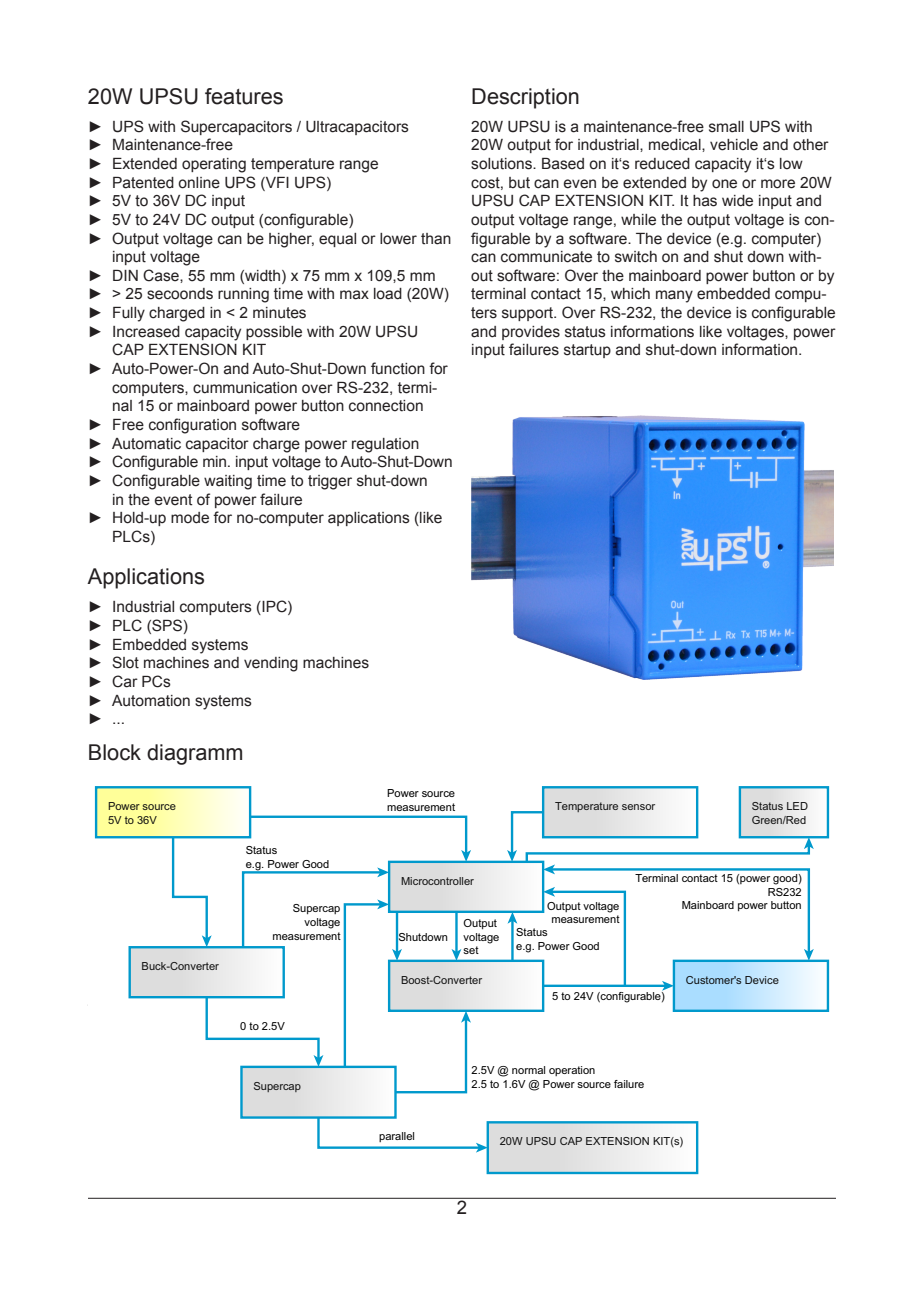 This document has height=1308, width=924. Describe the element at coordinates (797, 806) in the document. I see `LED` at that location.
